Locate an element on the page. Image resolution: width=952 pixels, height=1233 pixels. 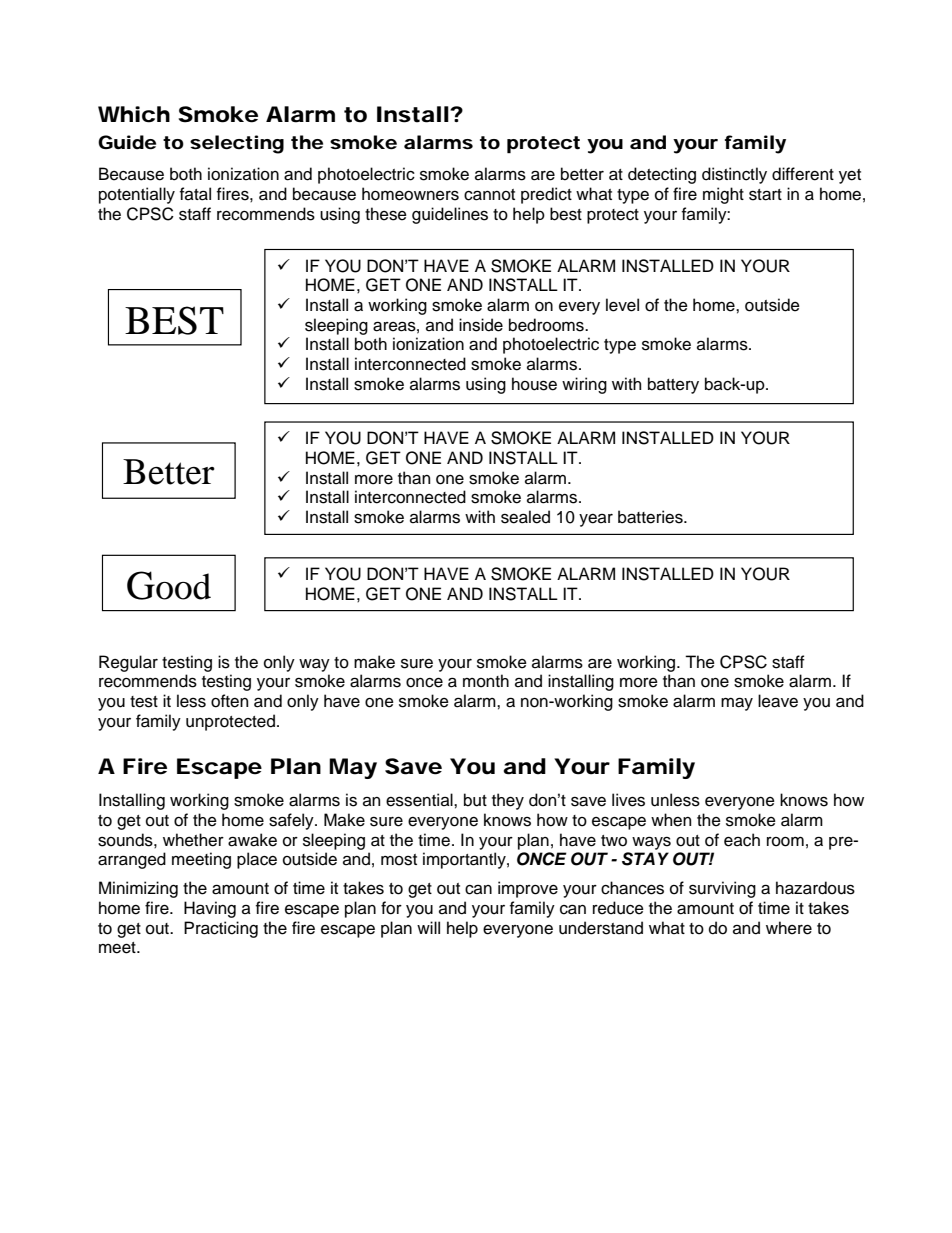
where is located at coordinates (789, 928).
